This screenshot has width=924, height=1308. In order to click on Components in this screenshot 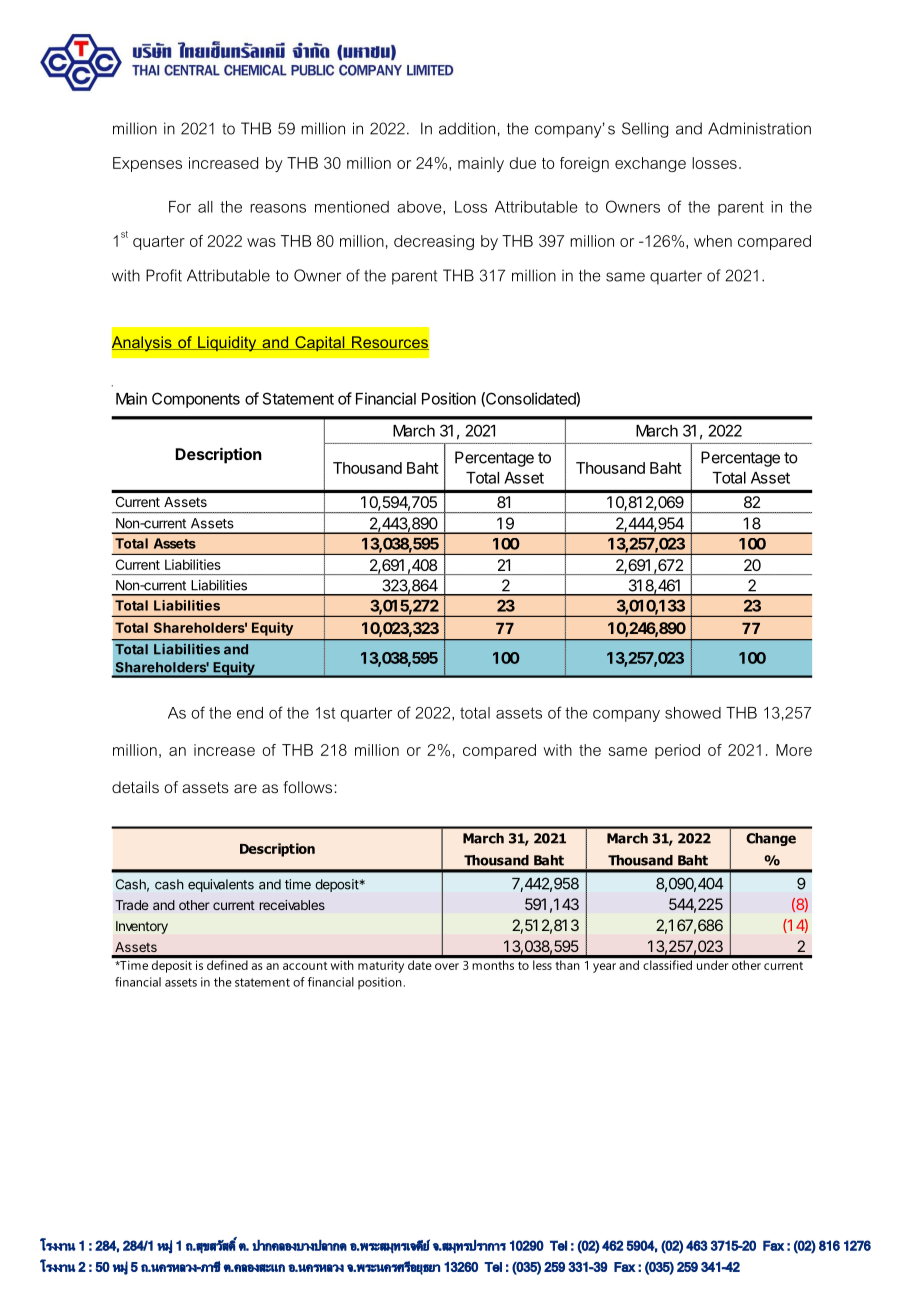, I will do `click(196, 400)`.
